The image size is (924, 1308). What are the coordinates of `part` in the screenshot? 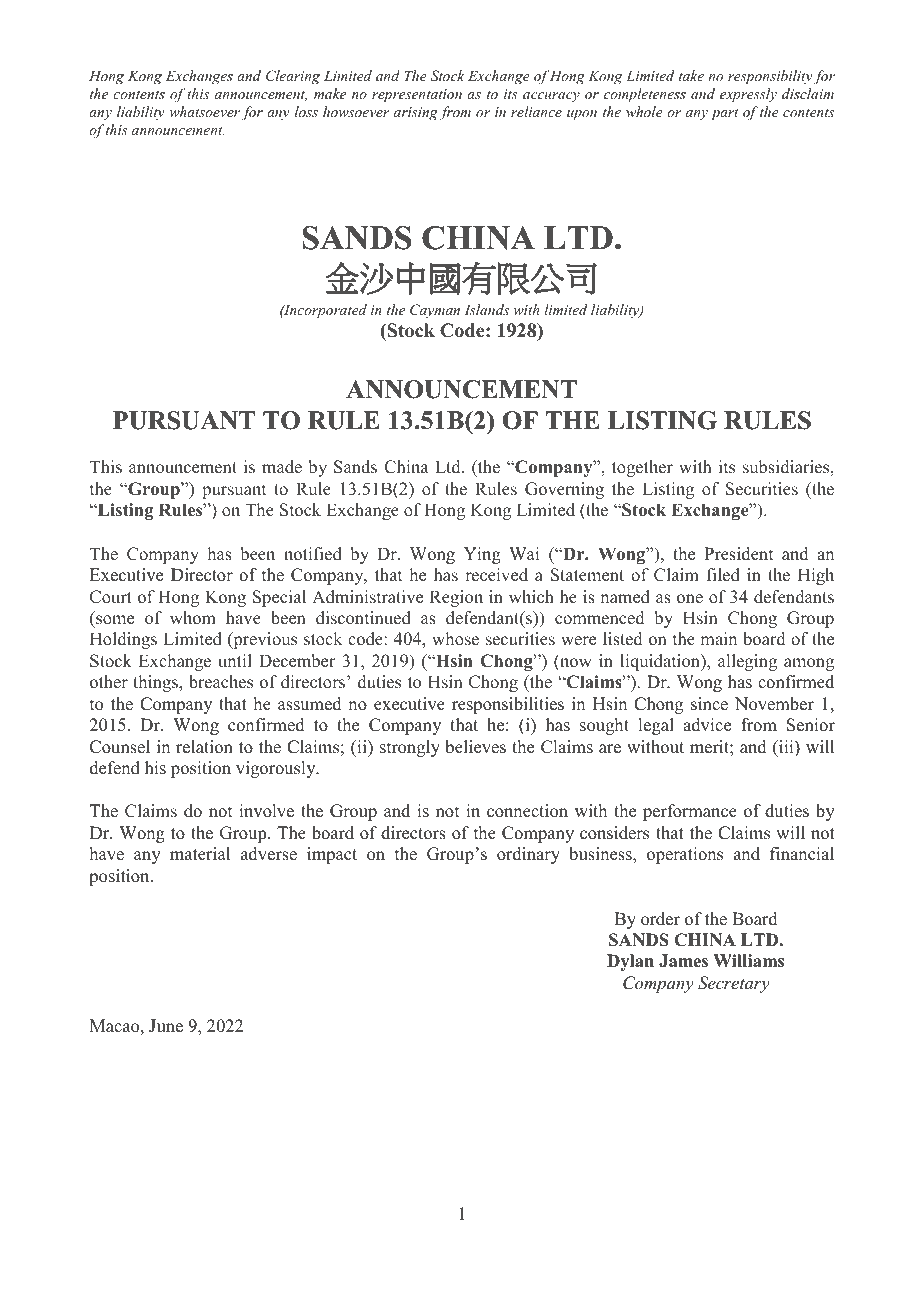 It's located at (725, 114).
